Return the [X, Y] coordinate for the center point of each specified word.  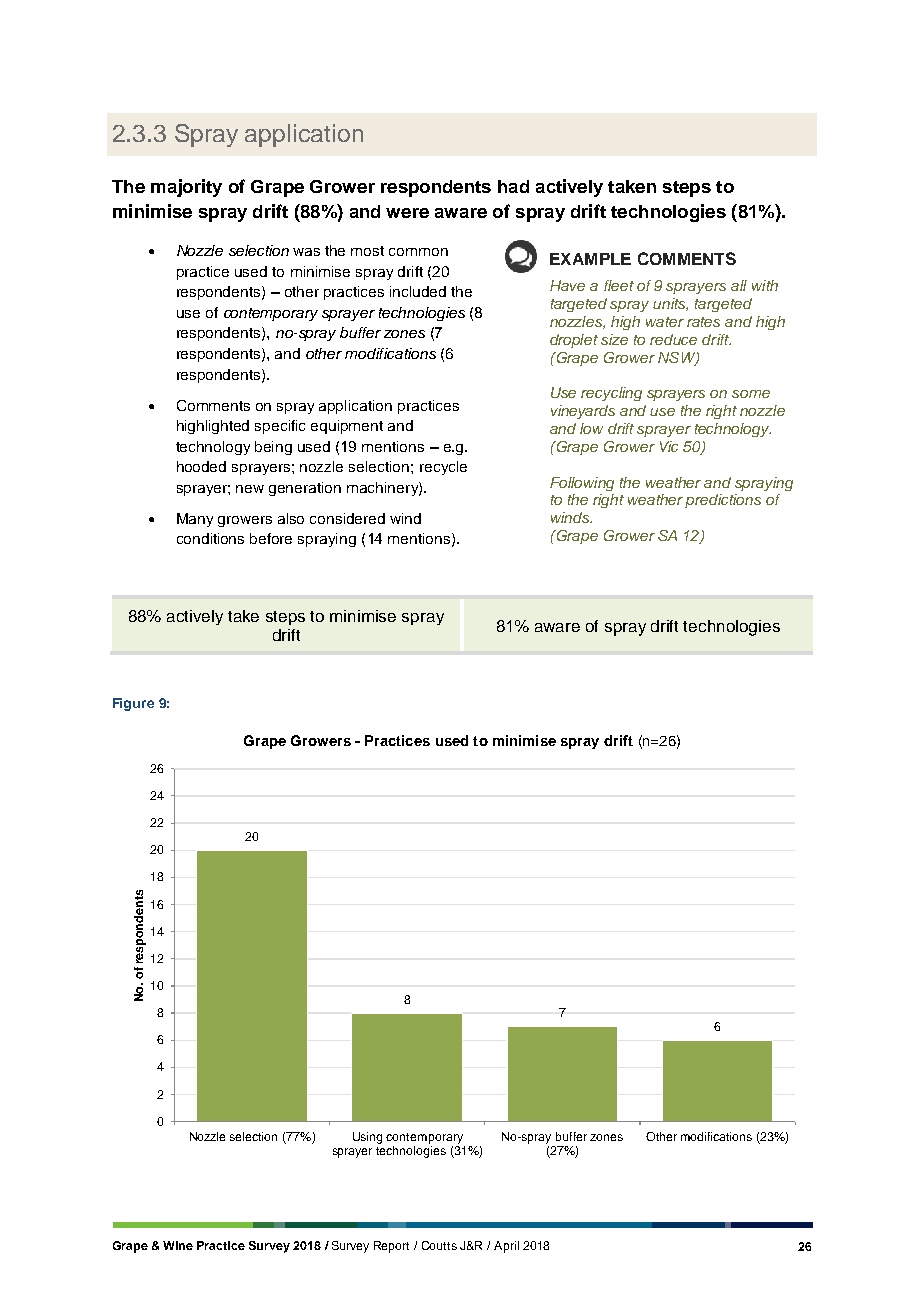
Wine [178, 1245]
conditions [210, 538]
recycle [443, 468]
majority [186, 188]
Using [367, 1138]
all [739, 285]
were [407, 213]
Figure [133, 704]
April [506, 1247]
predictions [723, 501]
